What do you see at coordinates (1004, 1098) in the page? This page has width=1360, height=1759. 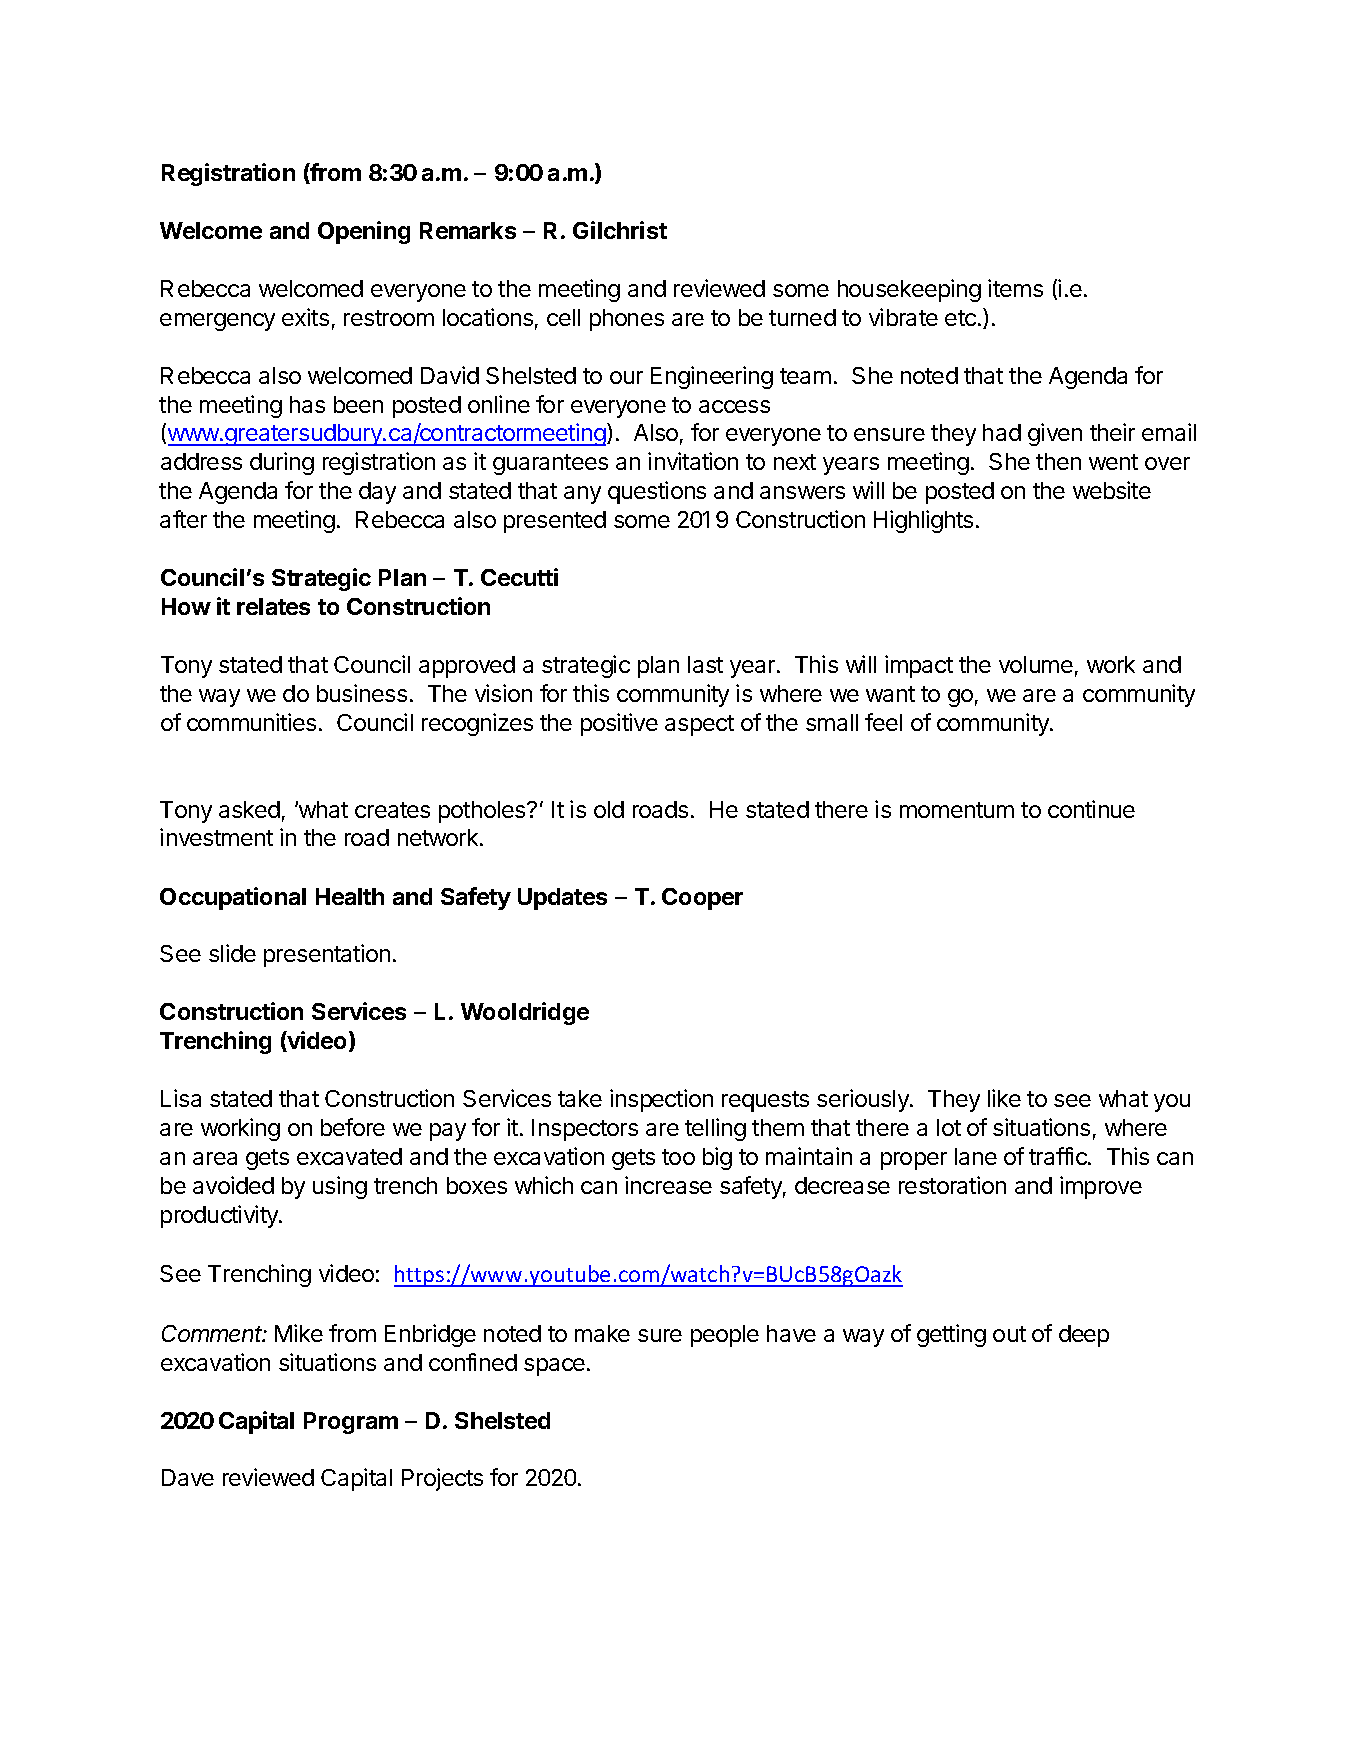 I see `like` at bounding box center [1004, 1098].
